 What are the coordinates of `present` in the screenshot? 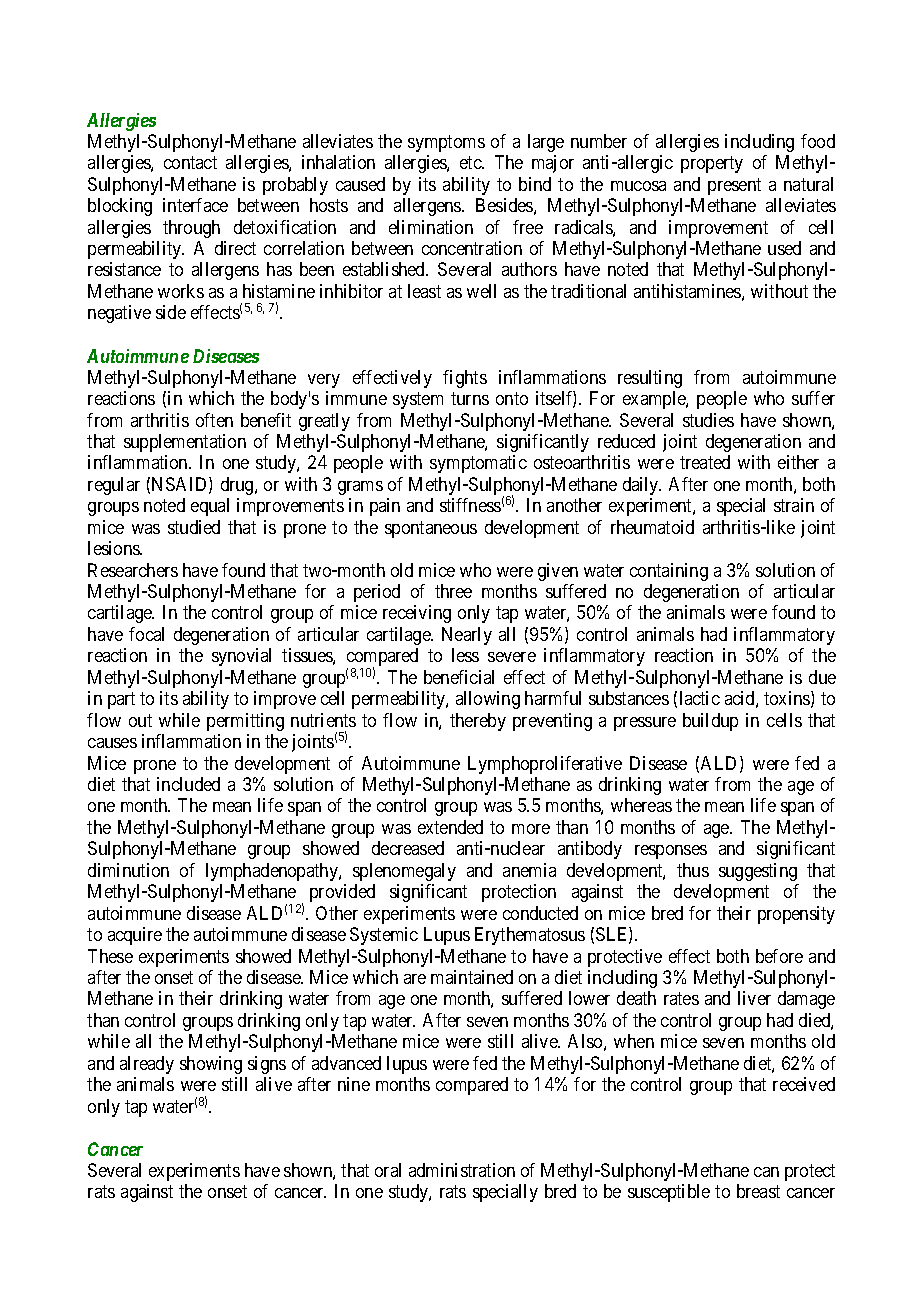 It's located at (734, 186).
